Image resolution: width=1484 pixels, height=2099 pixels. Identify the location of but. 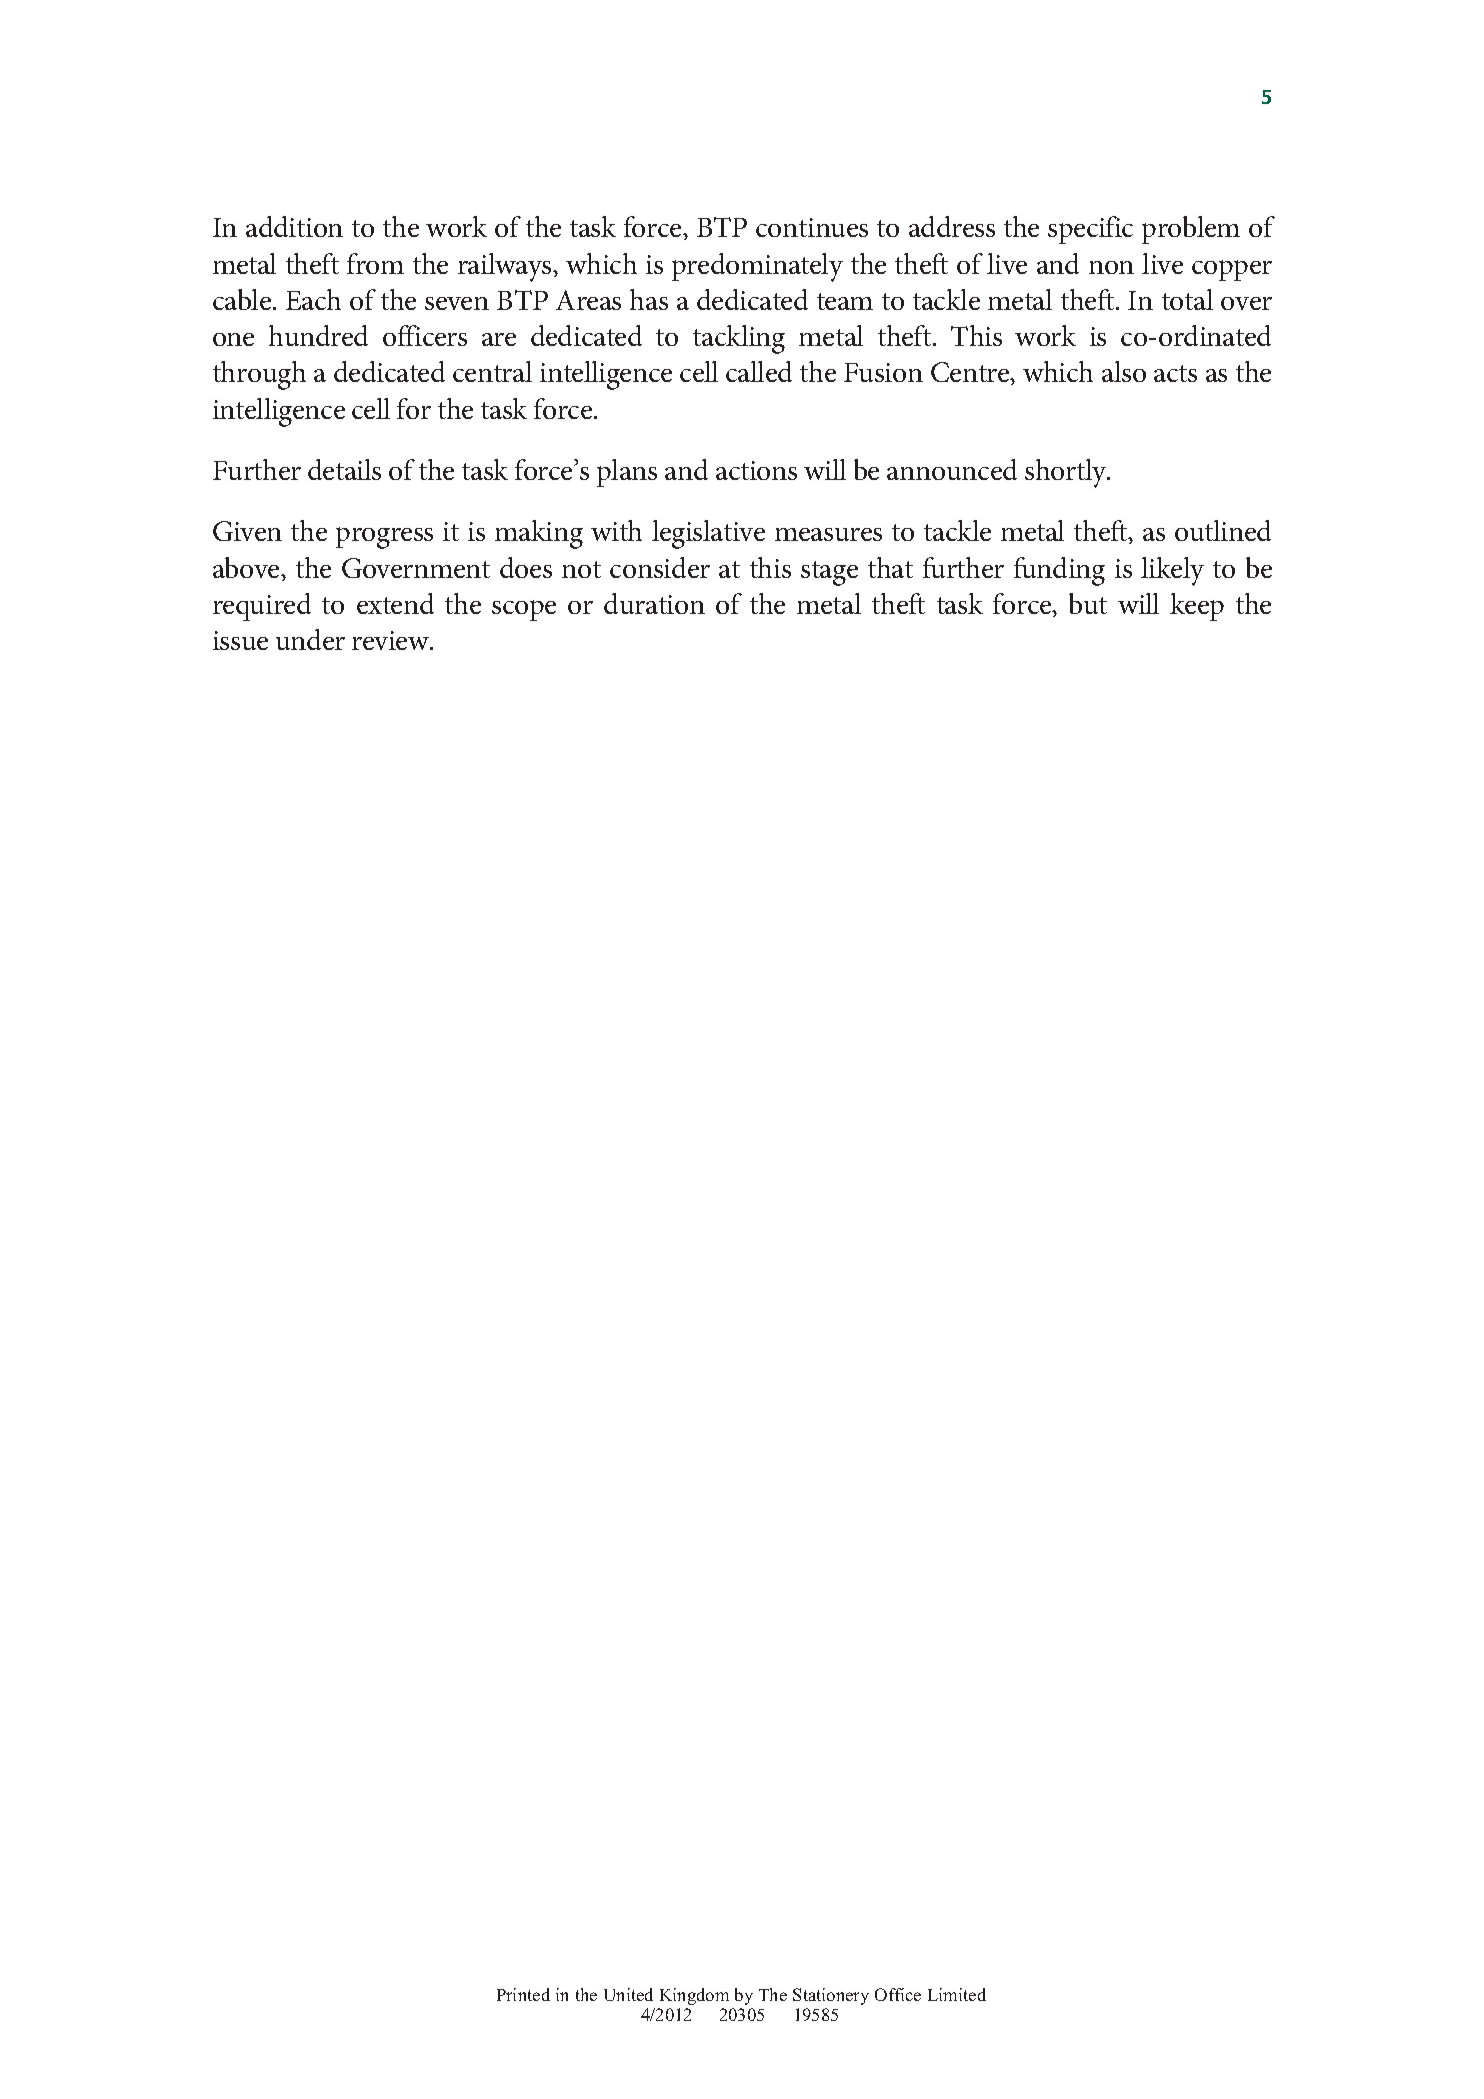
(1088, 603).
